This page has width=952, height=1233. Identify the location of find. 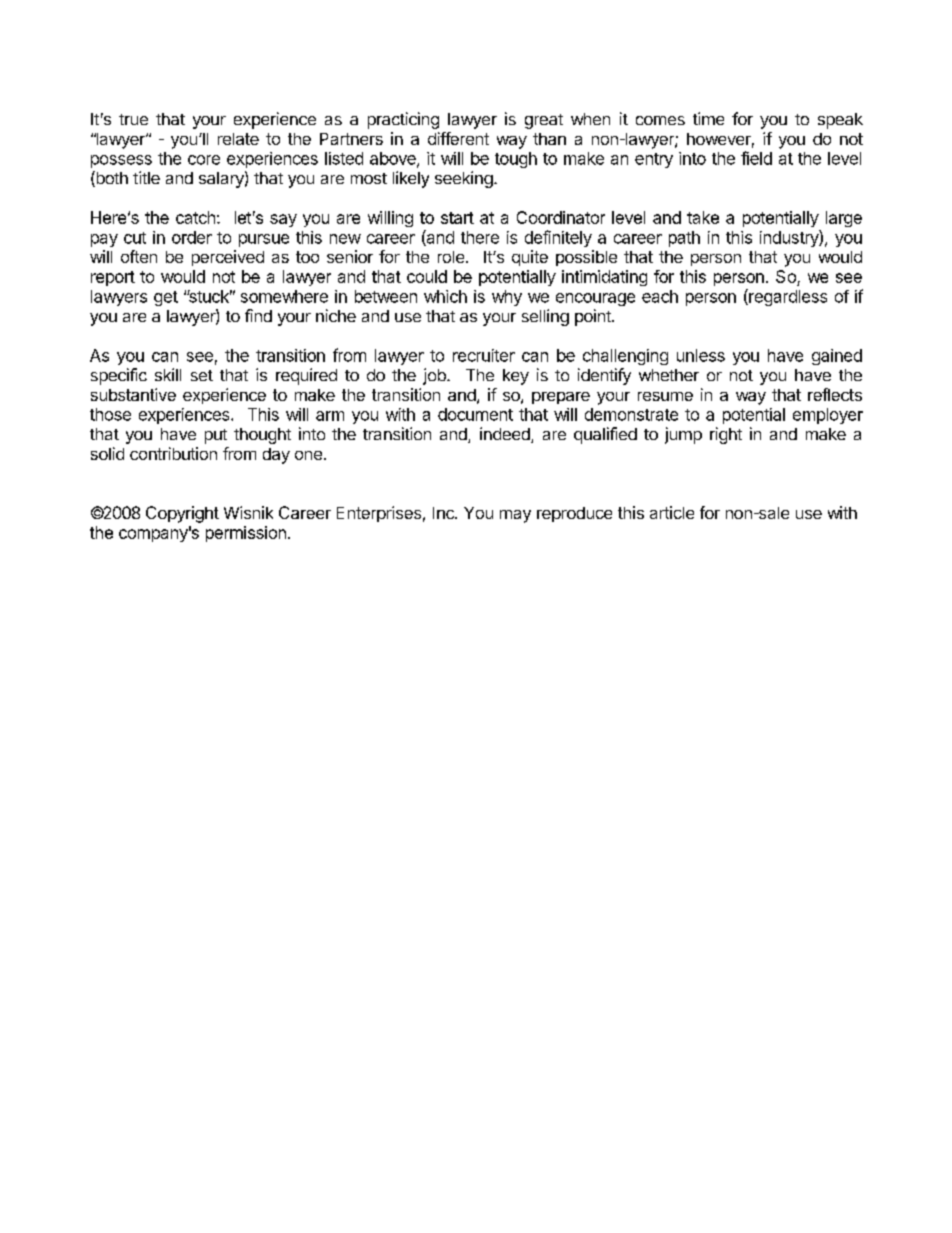
(258, 315).
